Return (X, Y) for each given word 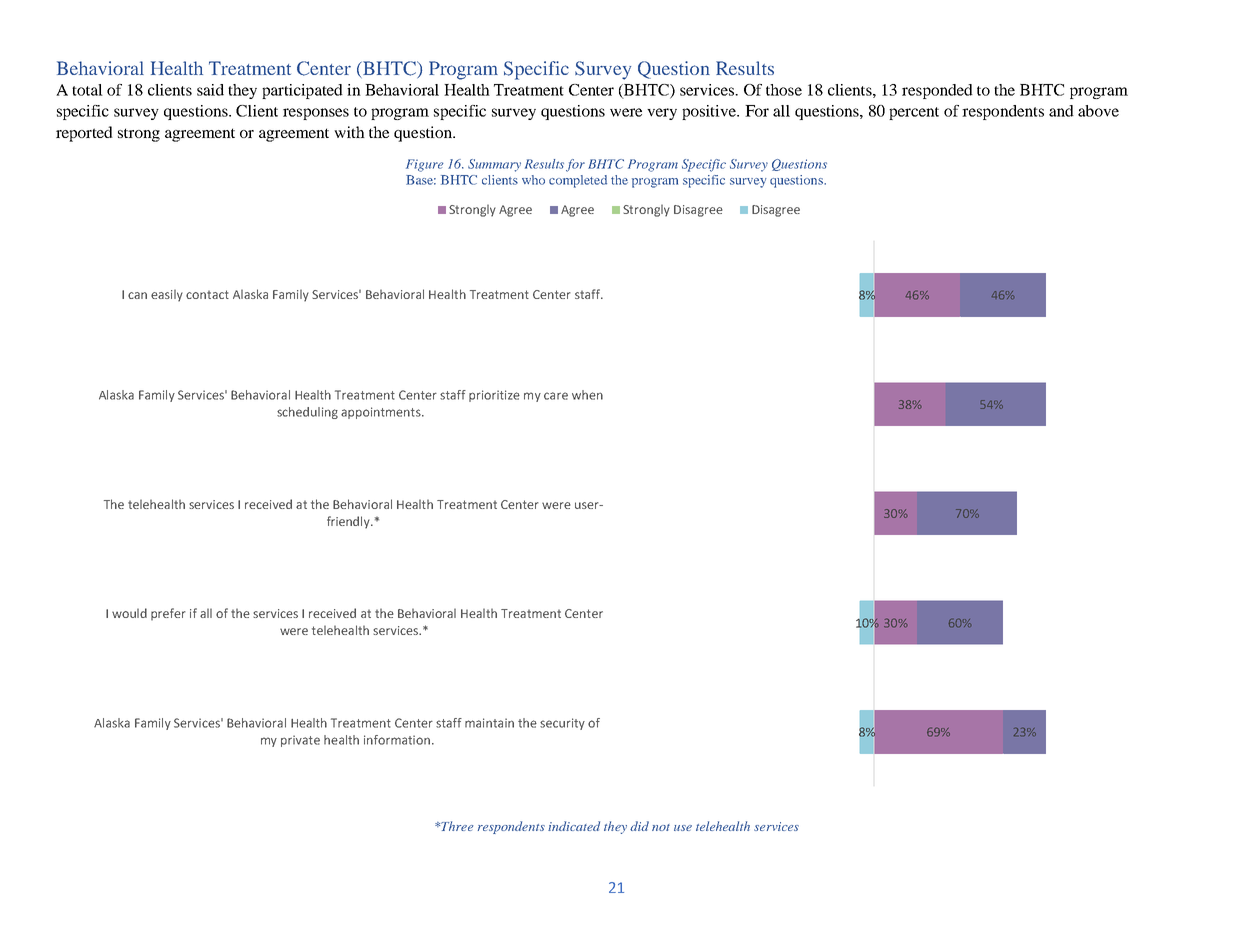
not (661, 827)
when (587, 395)
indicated (574, 826)
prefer (168, 614)
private (300, 741)
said (210, 90)
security (562, 724)
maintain (489, 723)
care (556, 396)
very (662, 114)
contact (207, 294)
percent (914, 113)
